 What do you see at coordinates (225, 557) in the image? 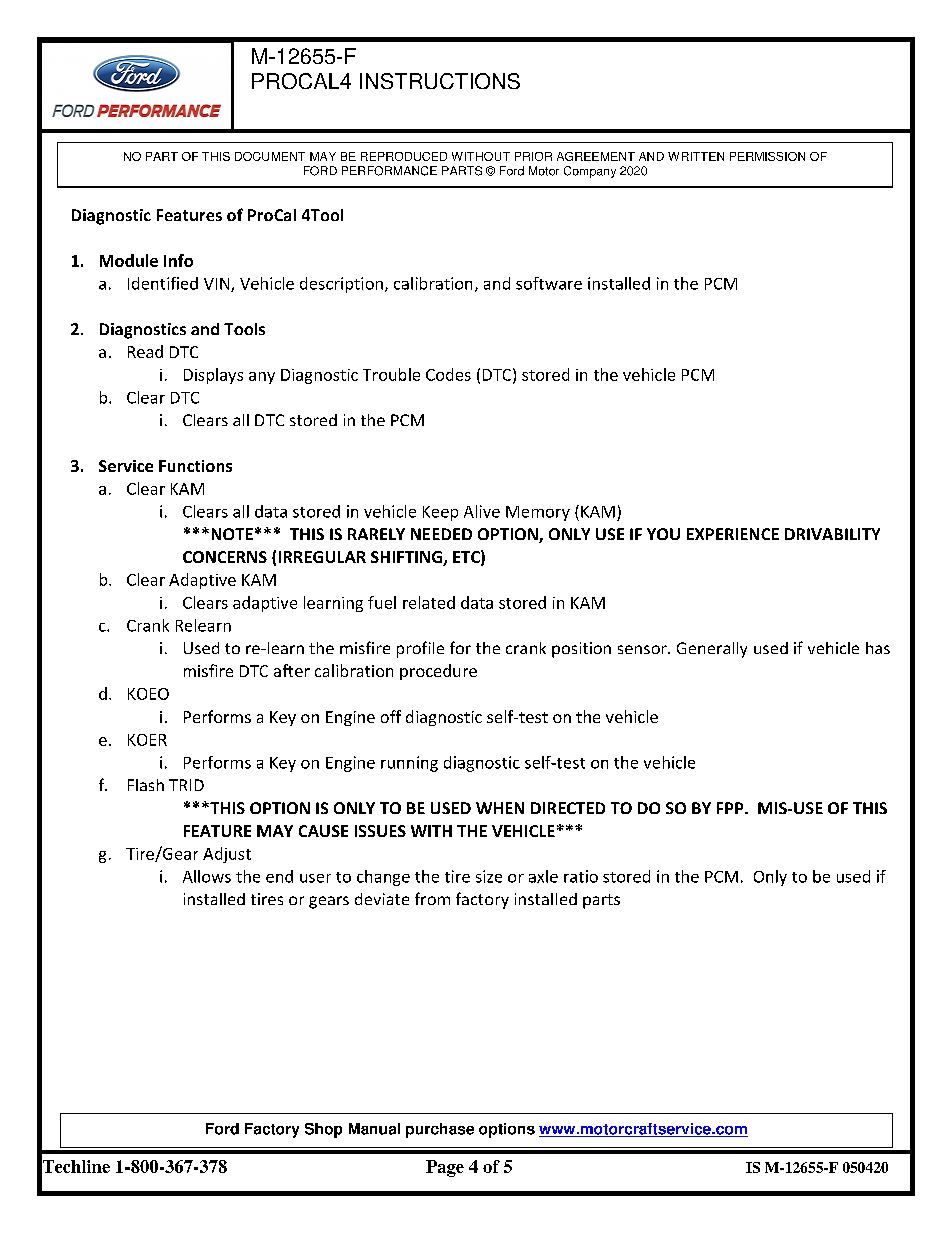
I see `CONCERNS` at bounding box center [225, 557].
